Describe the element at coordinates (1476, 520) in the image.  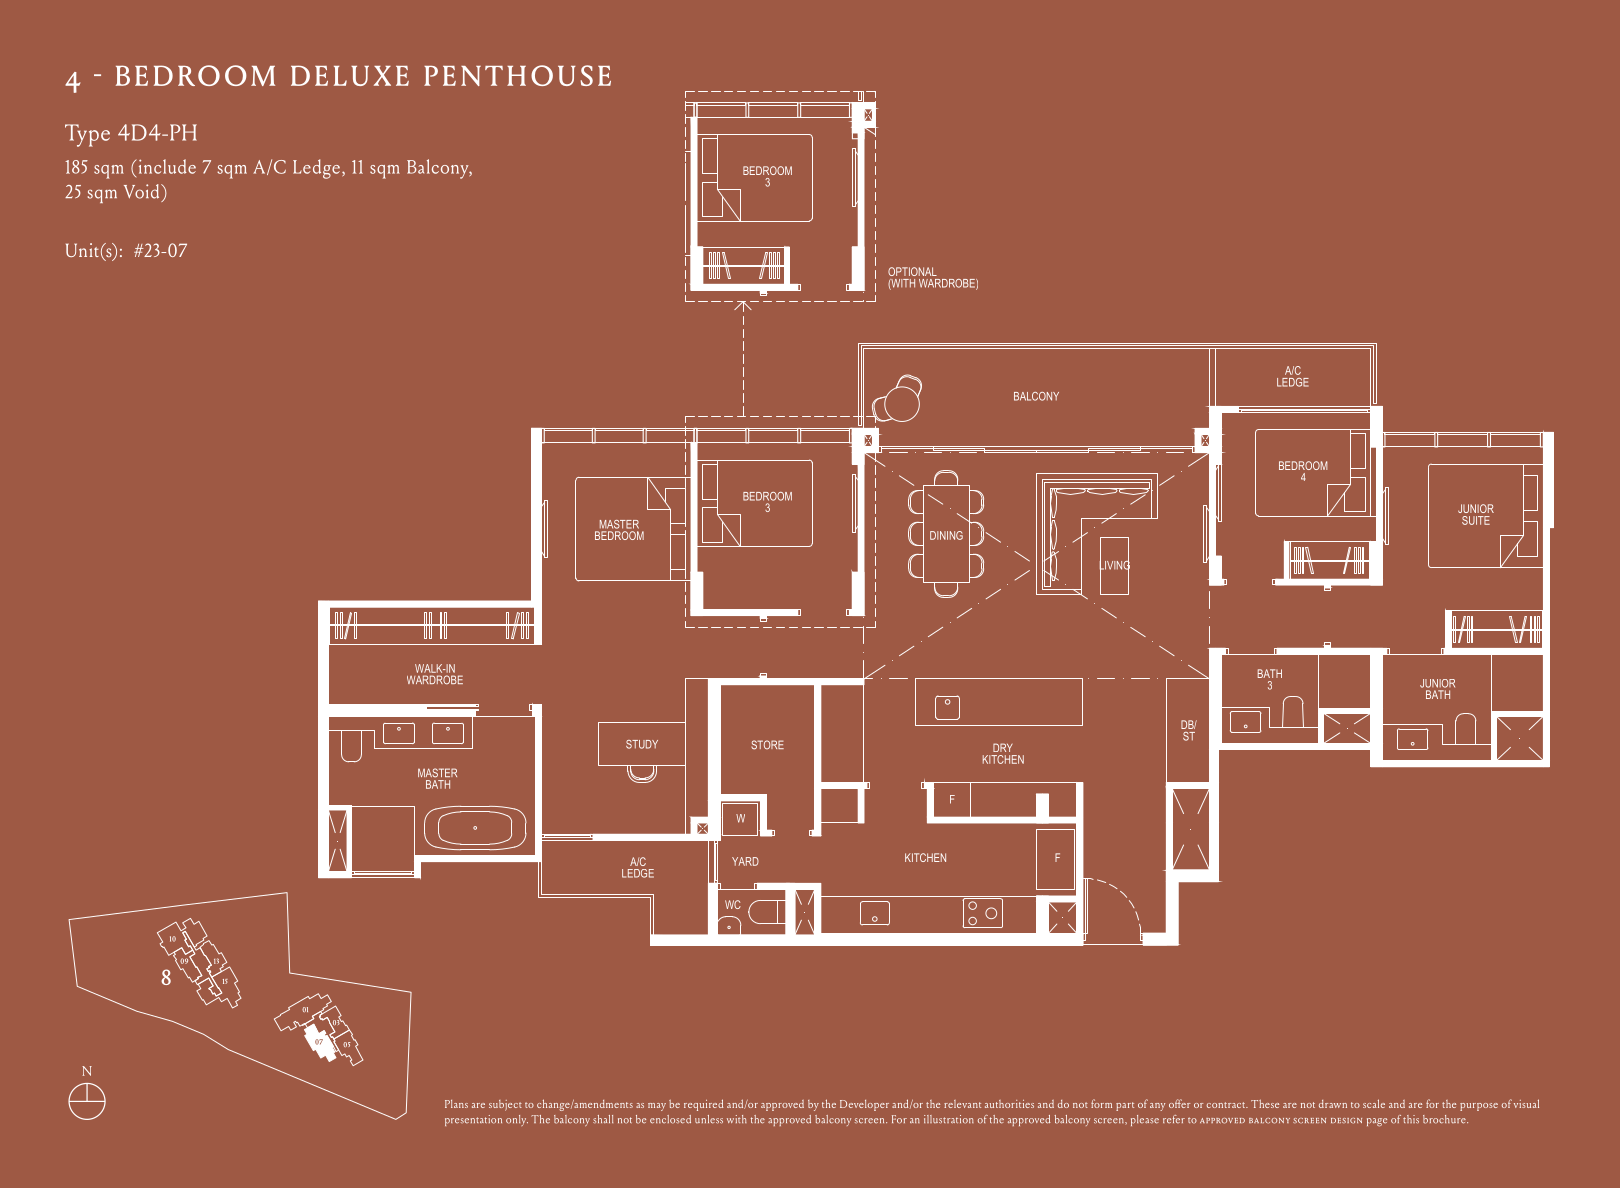
I see `SUITE` at that location.
